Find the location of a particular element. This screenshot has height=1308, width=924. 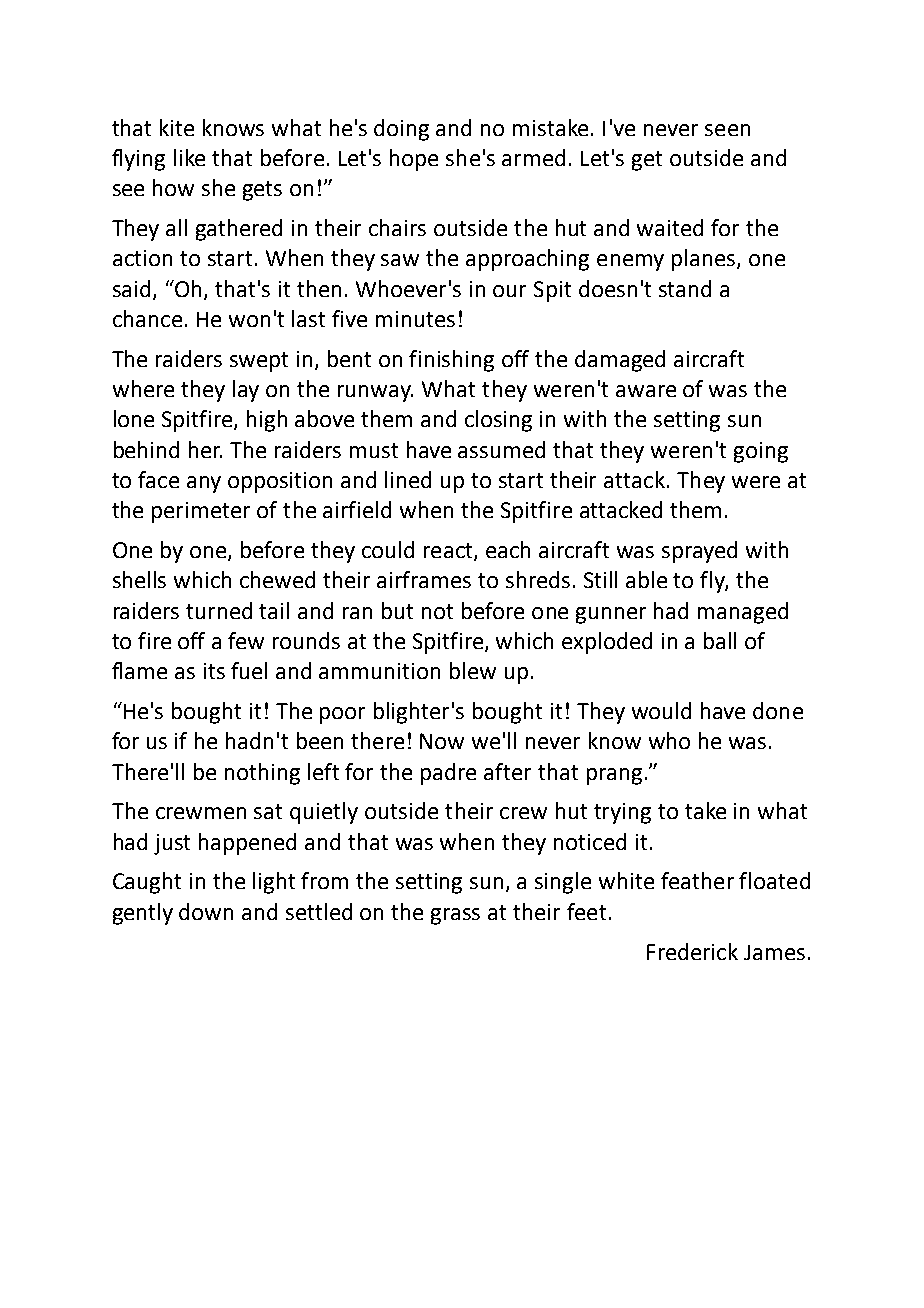

seen is located at coordinates (727, 130).
